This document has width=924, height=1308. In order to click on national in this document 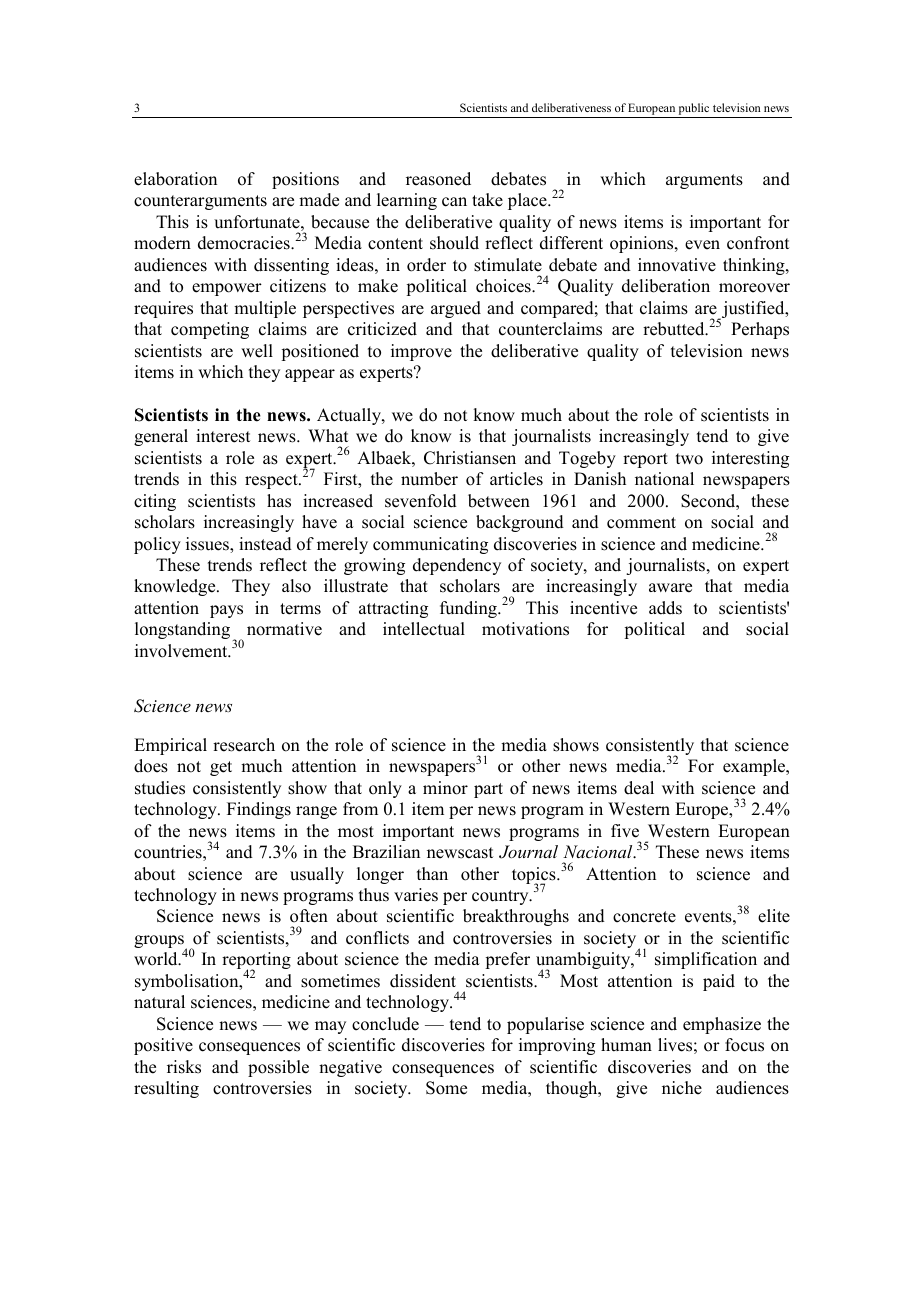, I will do `click(664, 479)`.
